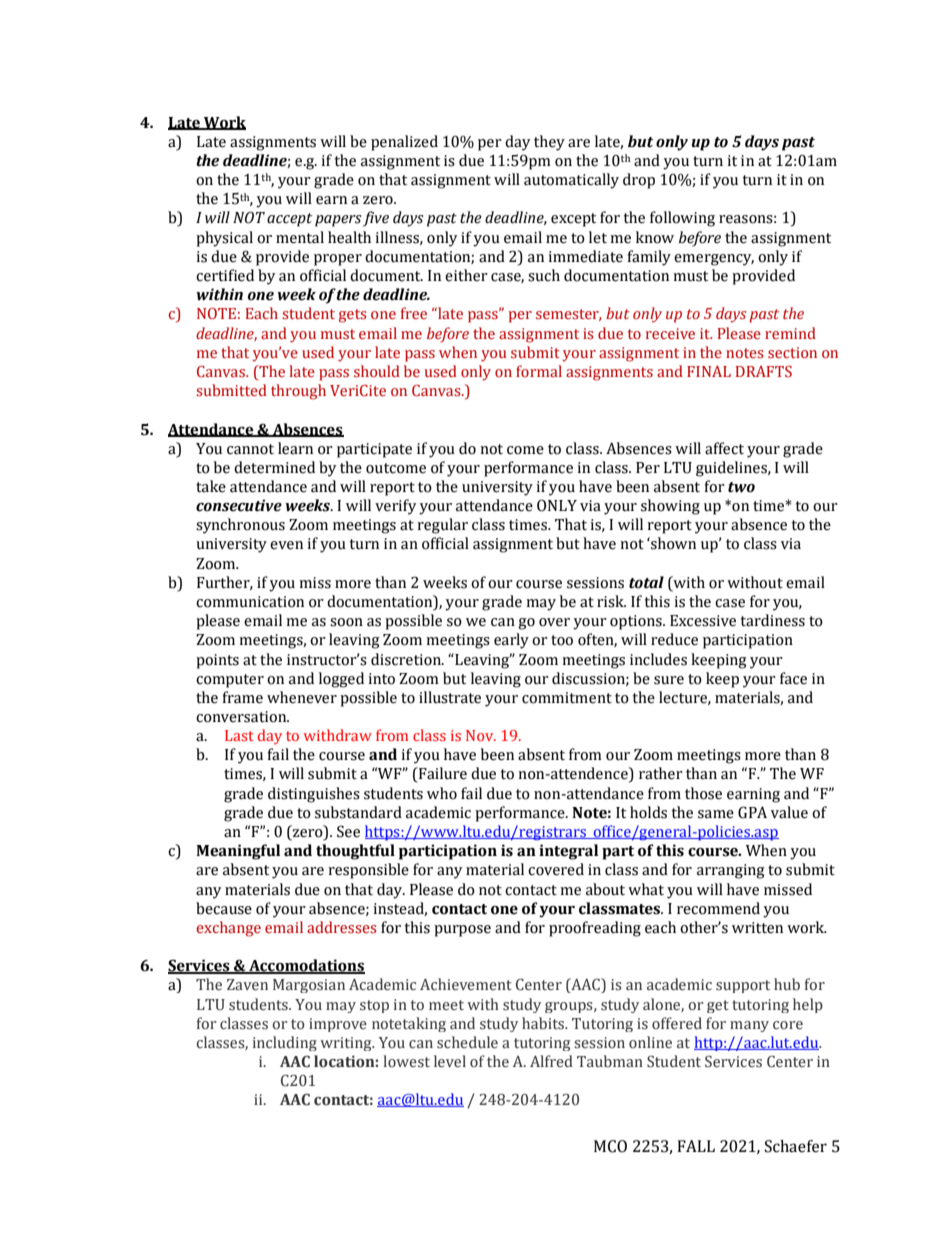 The image size is (952, 1233). I want to click on including, so click(285, 1043).
